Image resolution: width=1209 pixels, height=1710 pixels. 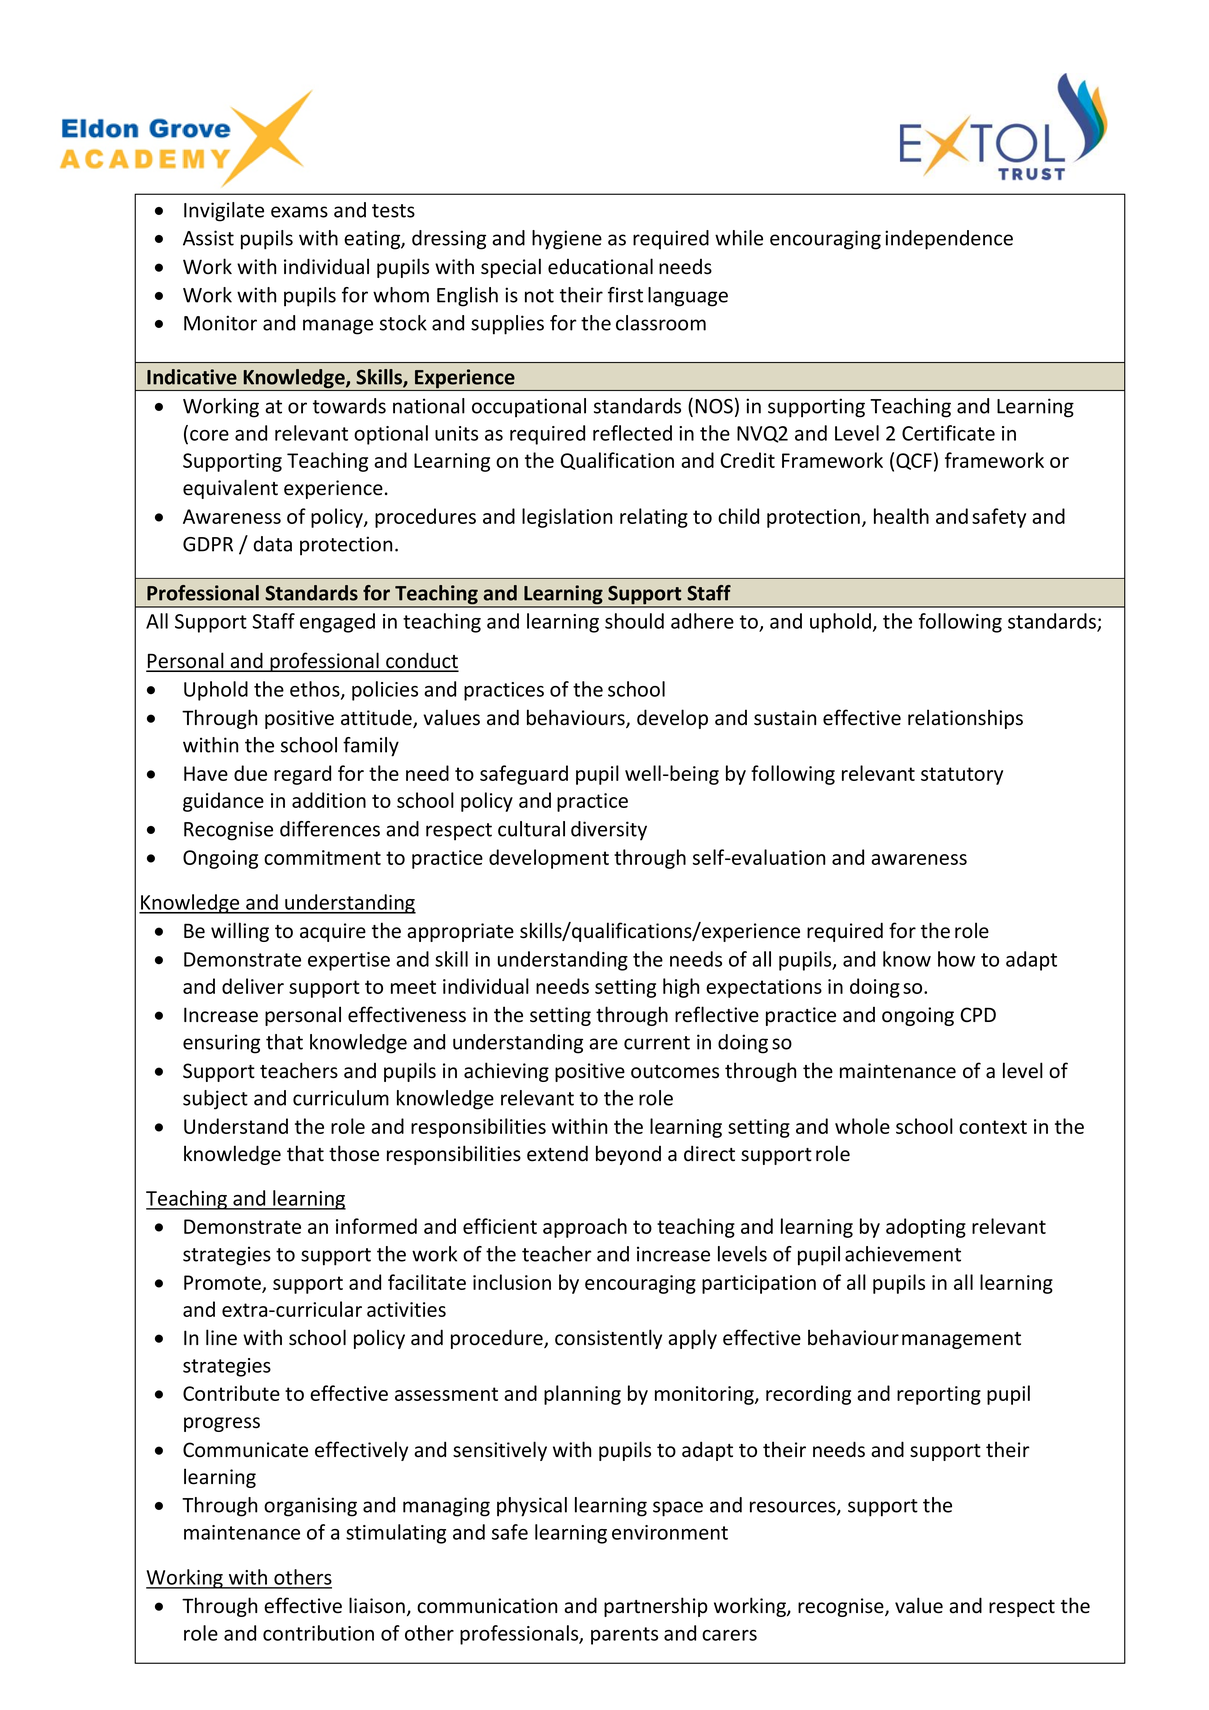 What do you see at coordinates (949, 240) in the page?
I see `independence` at bounding box center [949, 240].
